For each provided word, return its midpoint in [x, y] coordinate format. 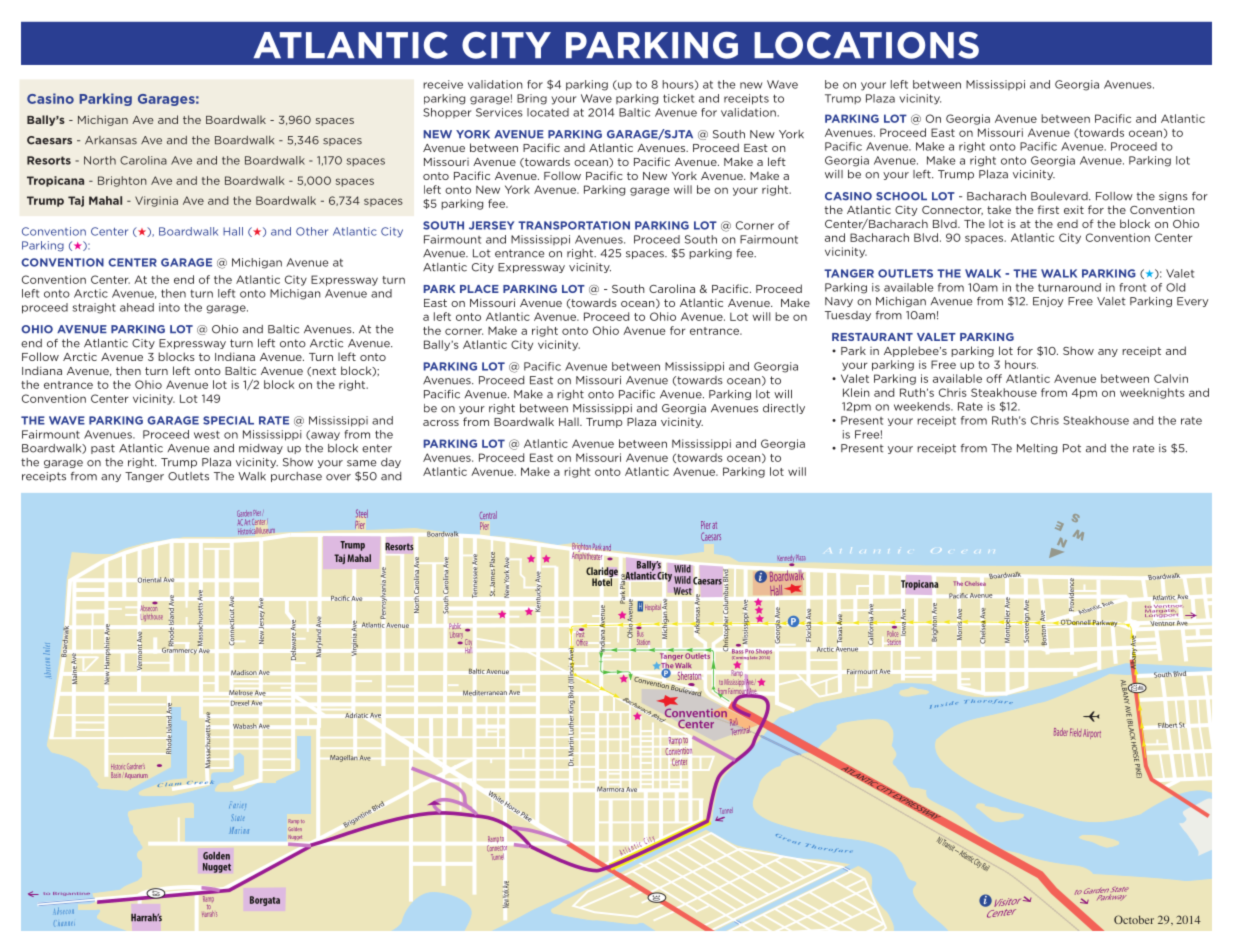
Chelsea [975, 583]
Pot [1072, 448]
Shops [764, 653]
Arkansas [111, 140]
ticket [678, 98]
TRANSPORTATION [574, 225]
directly [784, 409]
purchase [296, 477]
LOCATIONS [866, 45]
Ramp [294, 821]
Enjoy [1048, 302]
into [169, 307]
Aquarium [136, 776]
